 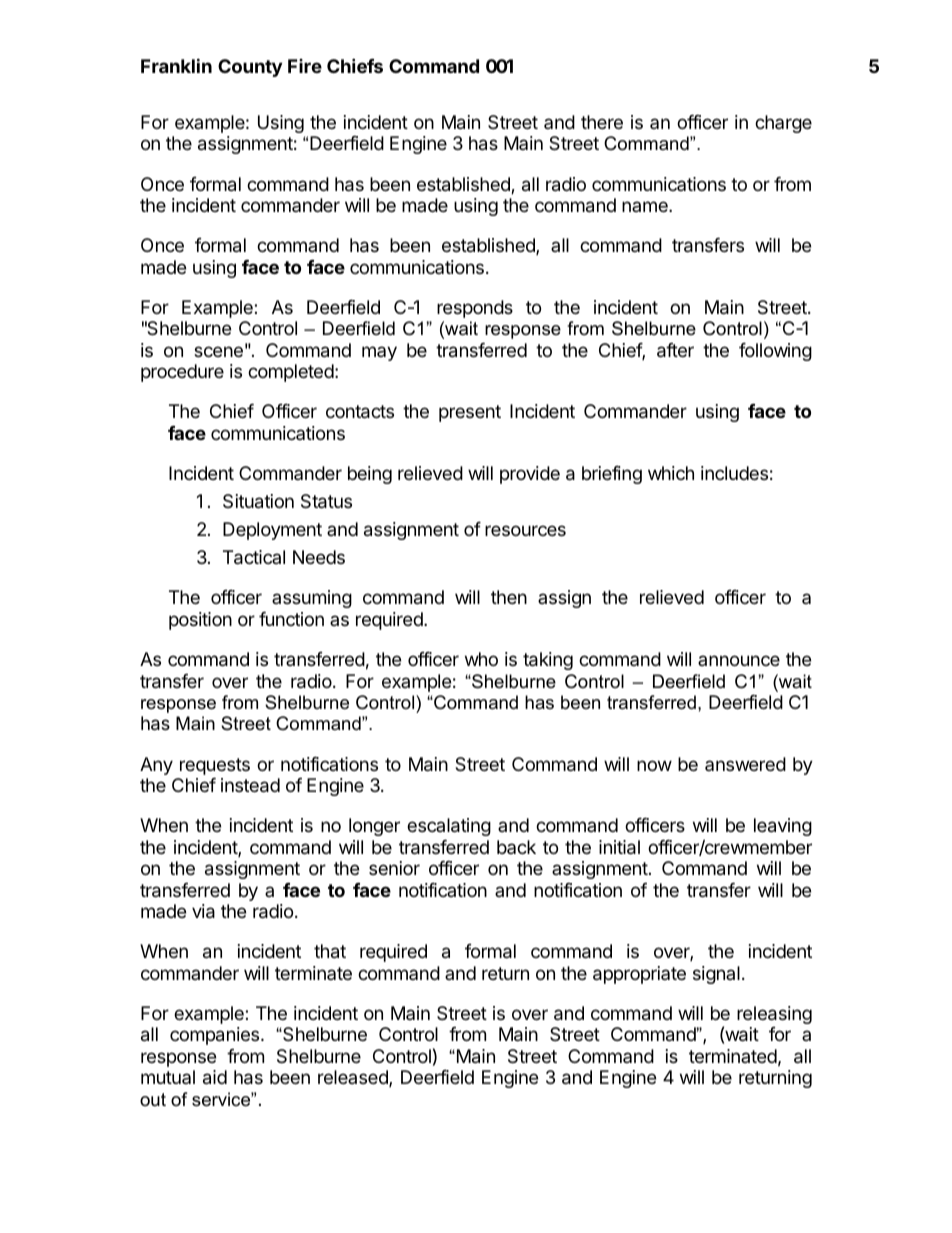 What do you see at coordinates (783, 124) in the page?
I see `charge` at bounding box center [783, 124].
